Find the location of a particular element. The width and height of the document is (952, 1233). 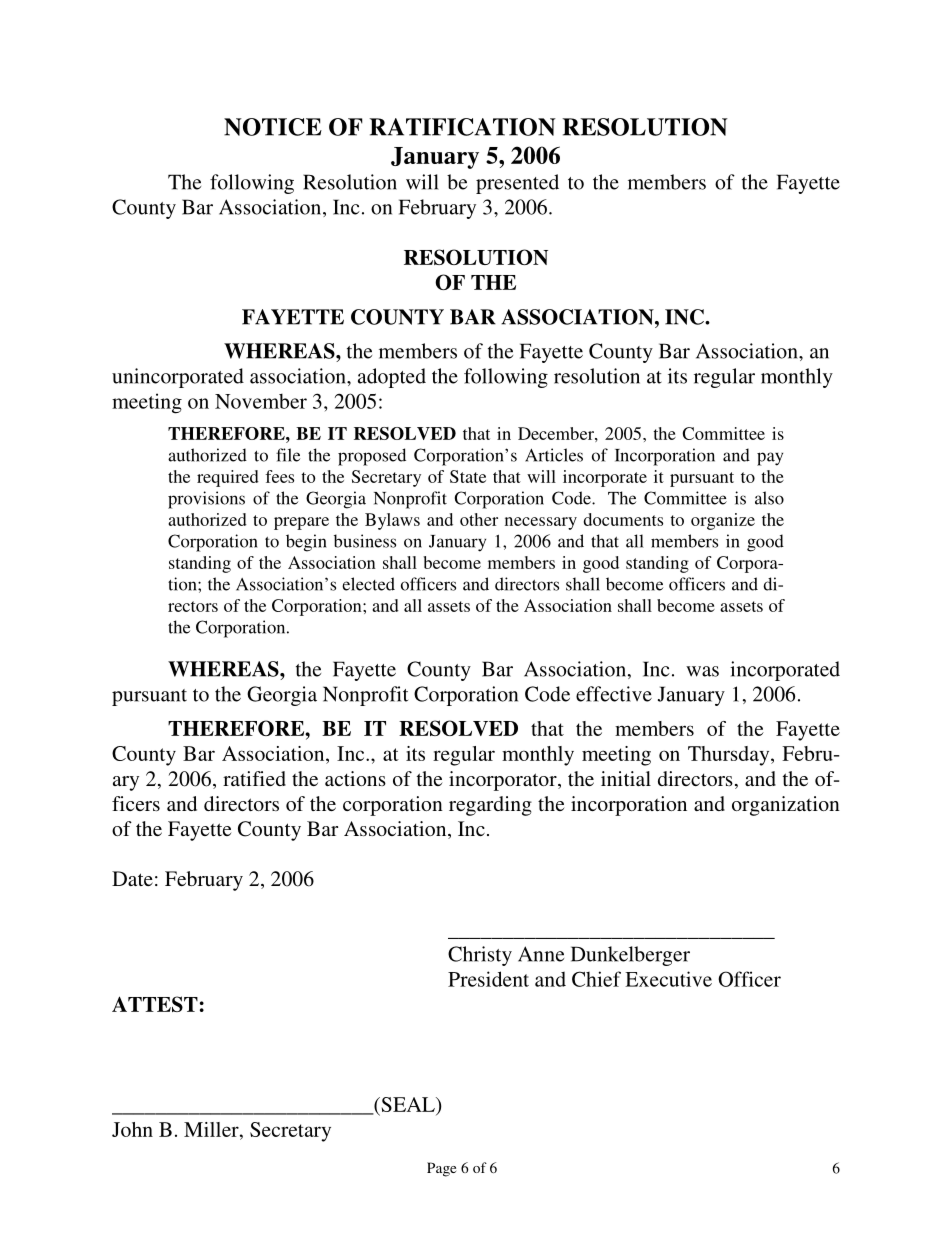

Page is located at coordinates (441, 1169).
